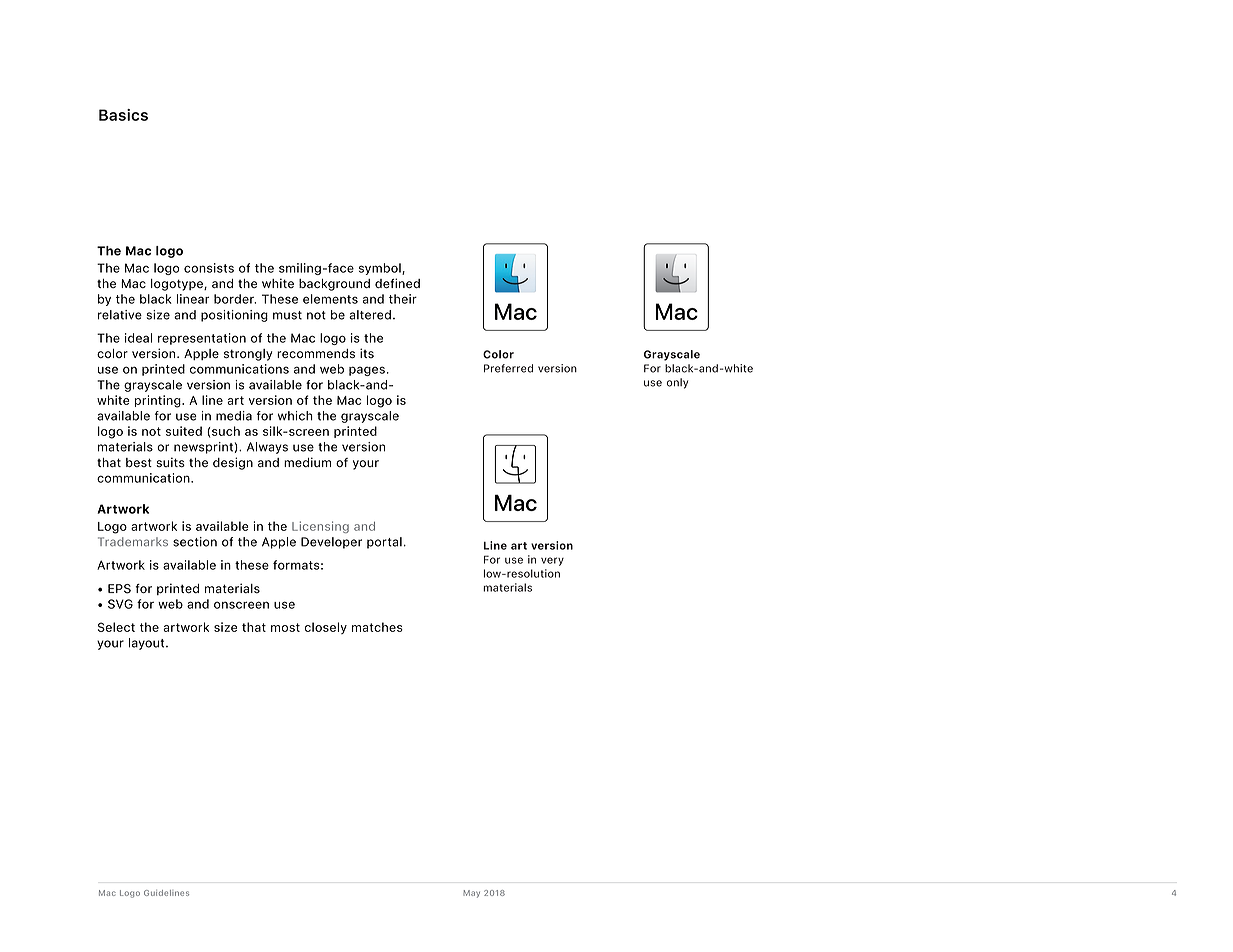 The image size is (1233, 952). I want to click on representation, so click(202, 339).
